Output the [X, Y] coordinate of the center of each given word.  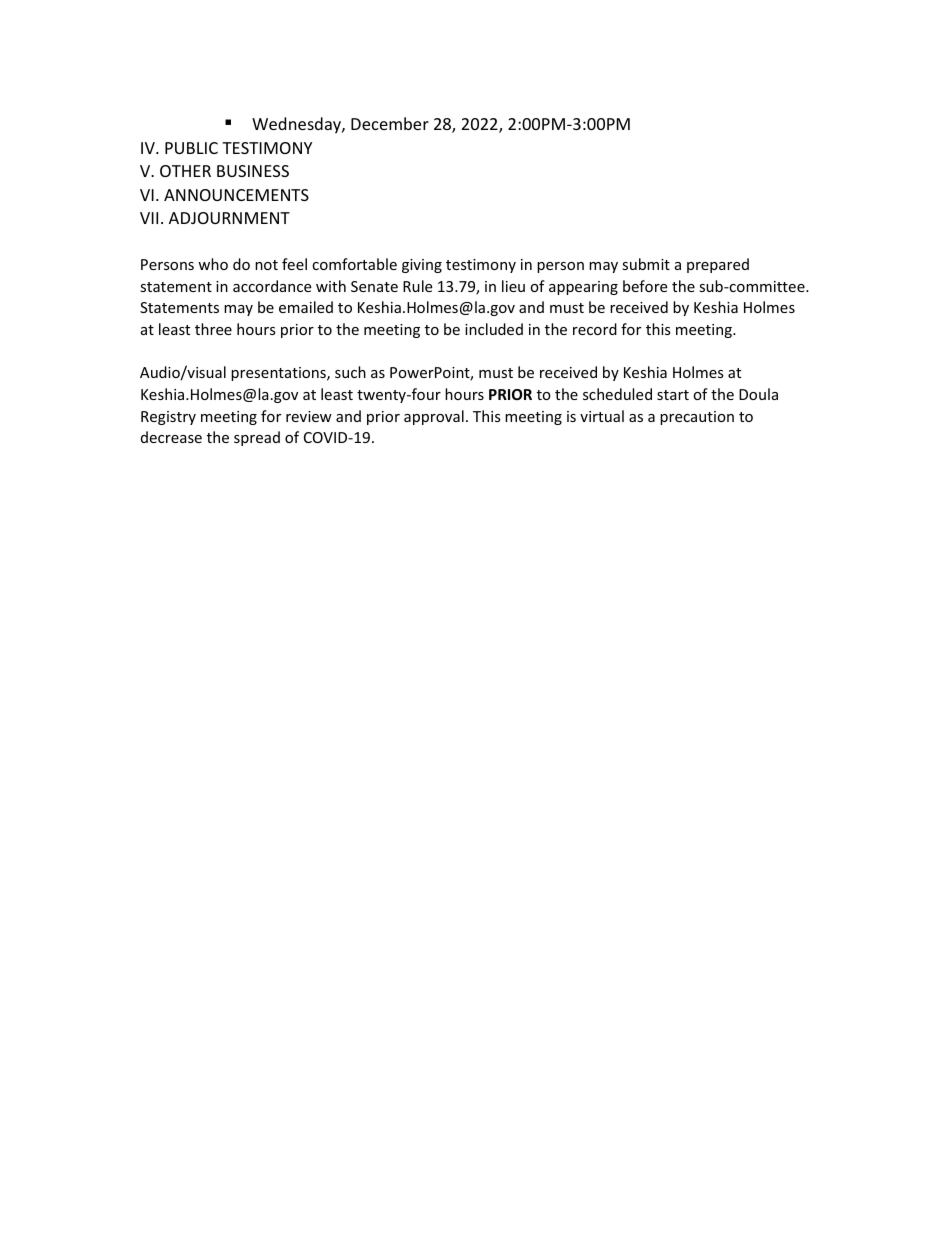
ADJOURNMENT [229, 218]
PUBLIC [191, 148]
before [645, 286]
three [213, 329]
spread [257, 438]
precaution [697, 418]
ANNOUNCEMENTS [236, 195]
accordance [272, 286]
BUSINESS [253, 171]
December [390, 123]
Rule [417, 286]
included [494, 329]
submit [646, 264]
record [595, 329]
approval [434, 417]
